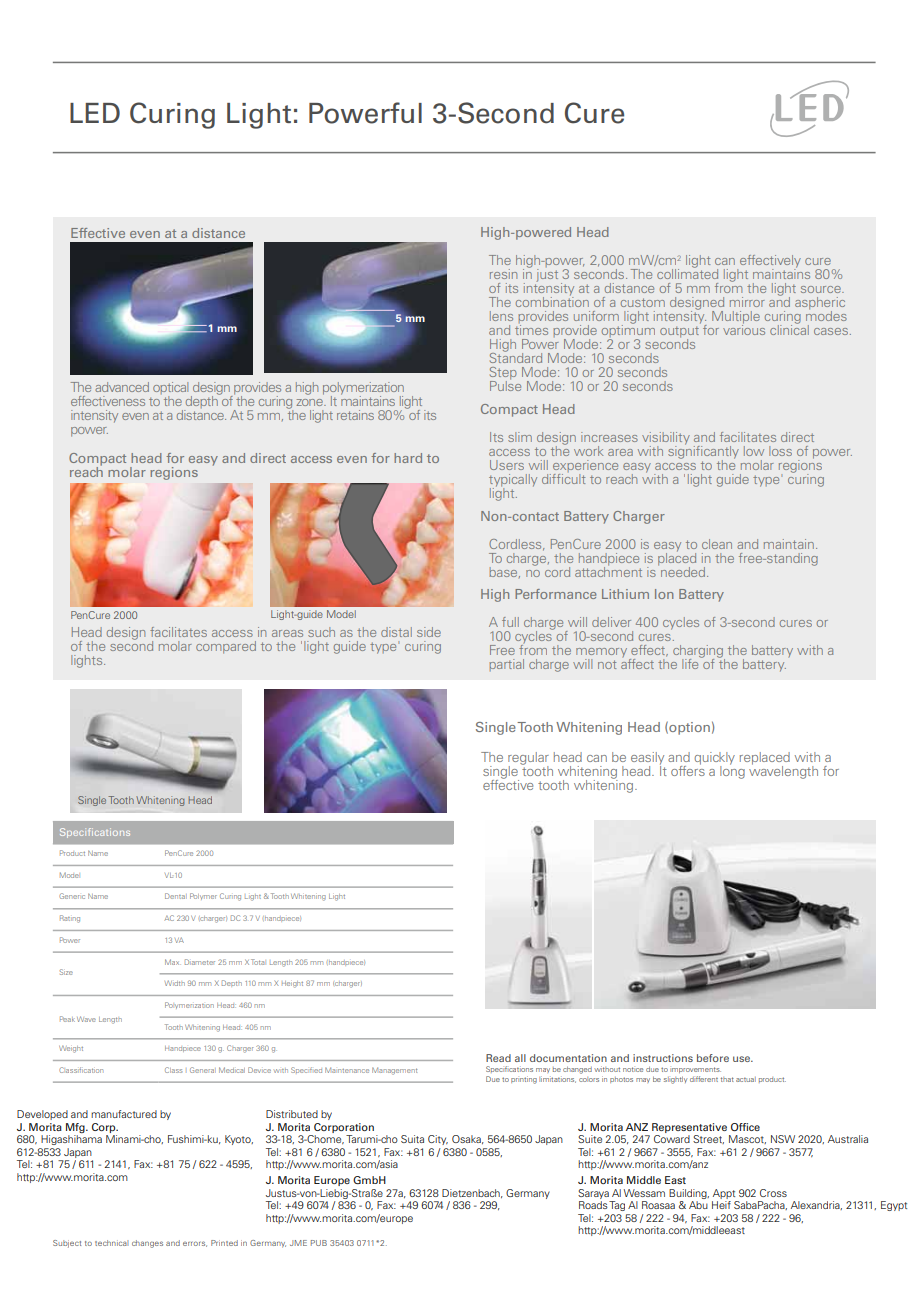 This screenshot has height=1308, width=924. Describe the element at coordinates (95, 113) in the screenshot. I see `LED` at that location.
